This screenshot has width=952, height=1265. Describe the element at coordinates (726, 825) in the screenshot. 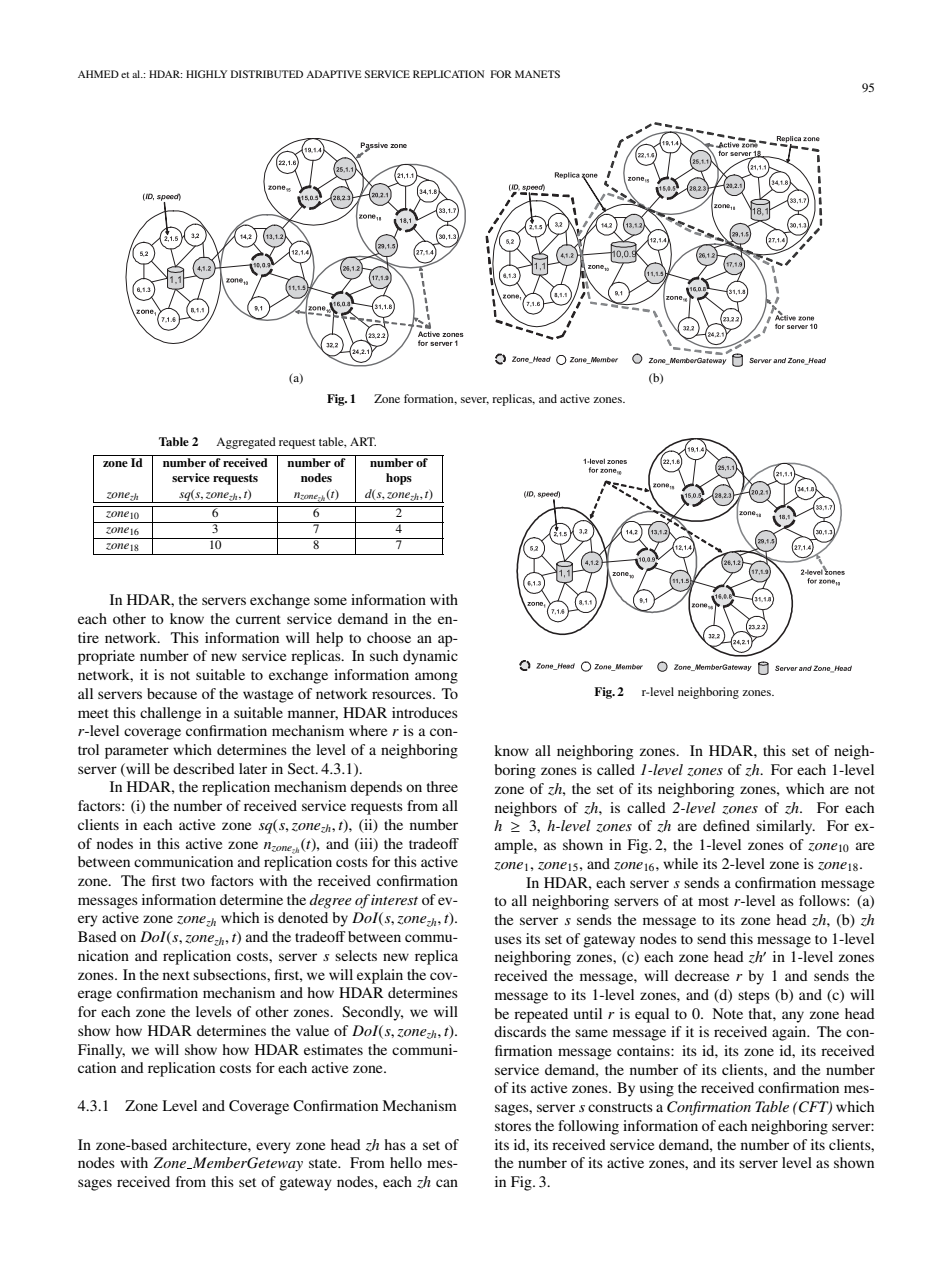

I see `defined` at that location.
